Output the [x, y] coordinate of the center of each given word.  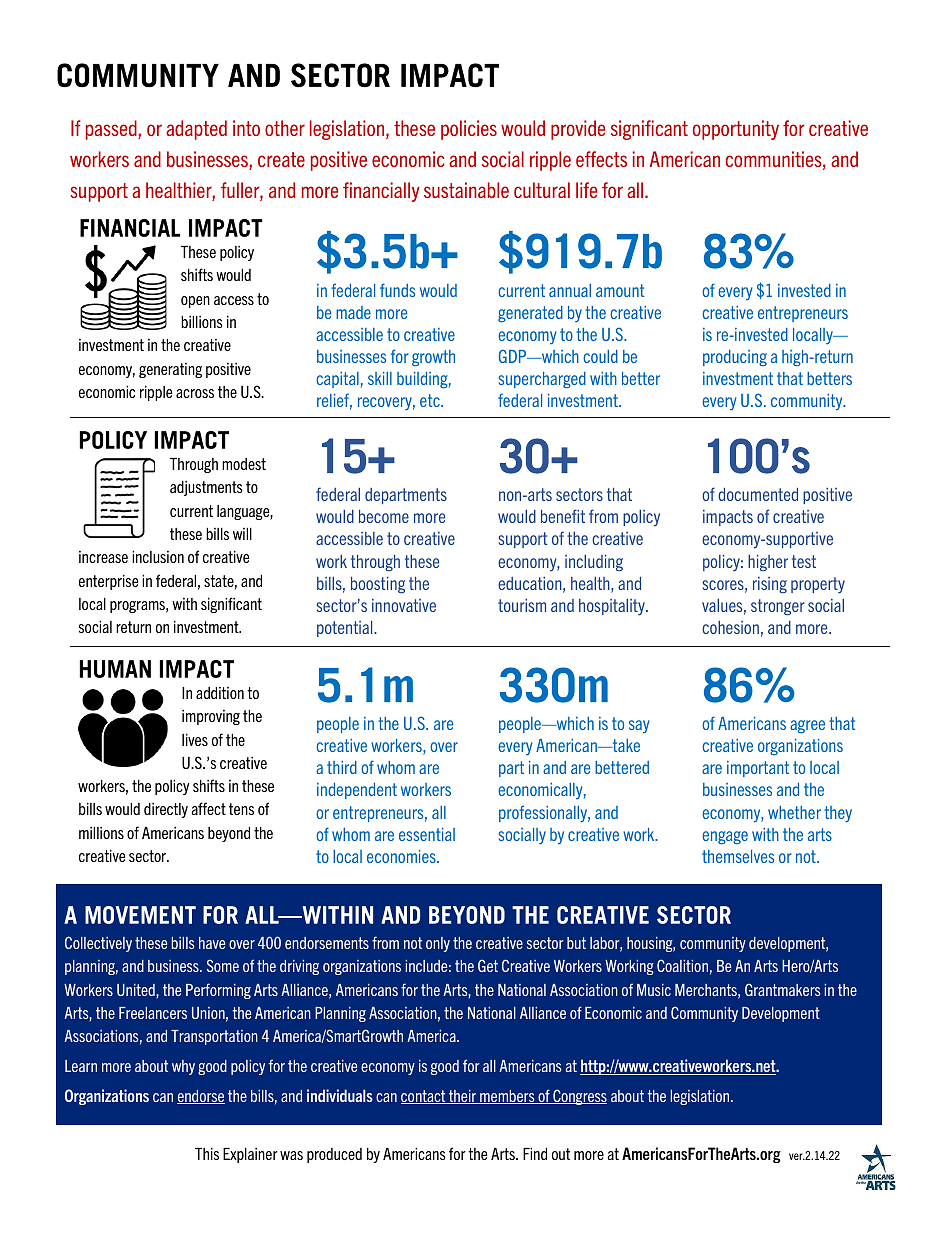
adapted [196, 130]
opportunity [736, 130]
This [207, 1153]
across [195, 393]
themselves [738, 856]
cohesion [730, 627]
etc [431, 400]
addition [220, 693]
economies [402, 856]
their [463, 1097]
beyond [229, 834]
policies [469, 130]
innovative [404, 605]
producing [735, 358]
